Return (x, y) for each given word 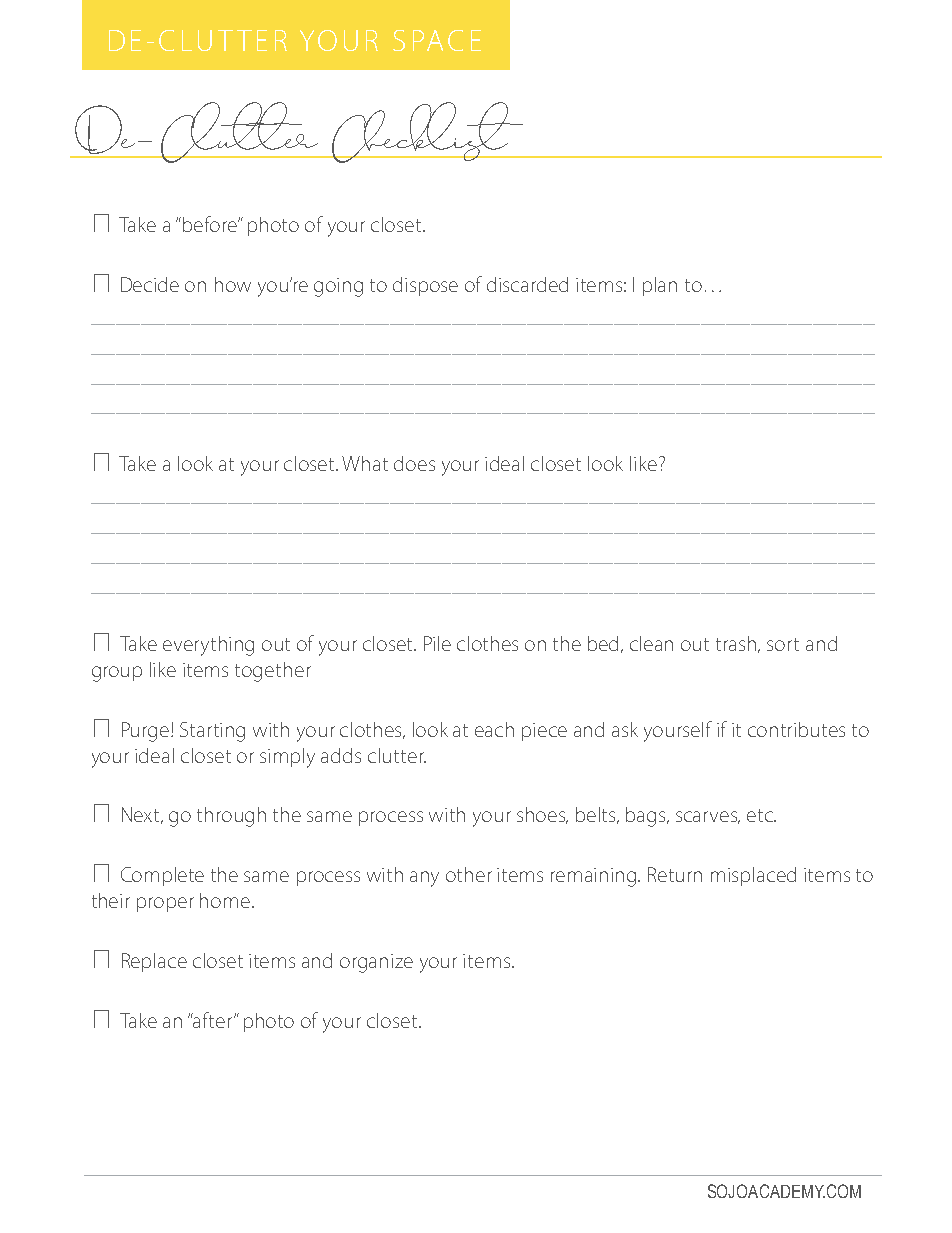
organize (376, 963)
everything (208, 646)
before (211, 224)
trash (737, 644)
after (213, 1020)
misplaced (753, 876)
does (414, 463)
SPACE (437, 40)
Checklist (423, 132)
